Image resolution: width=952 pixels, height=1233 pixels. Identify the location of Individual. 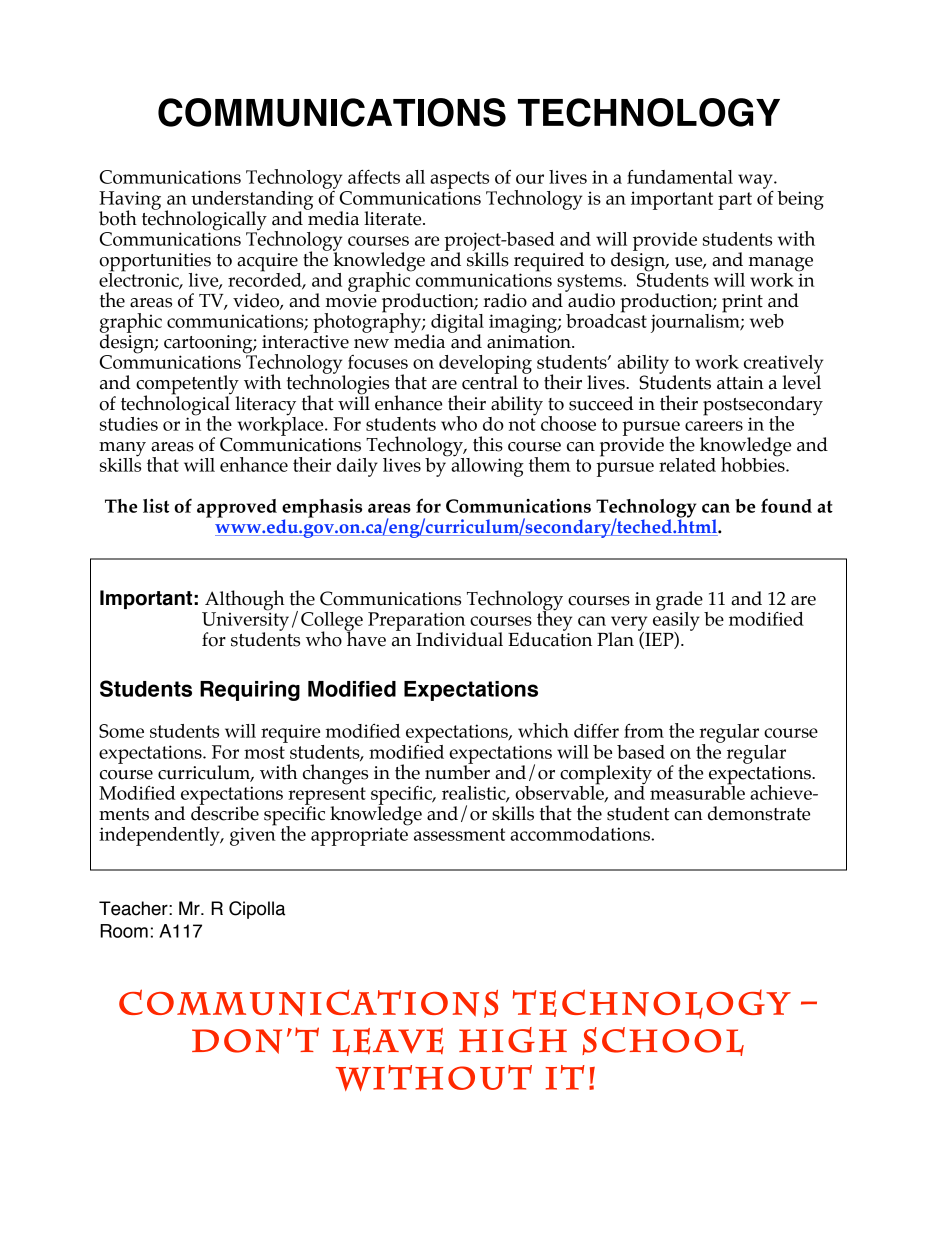
(459, 639).
